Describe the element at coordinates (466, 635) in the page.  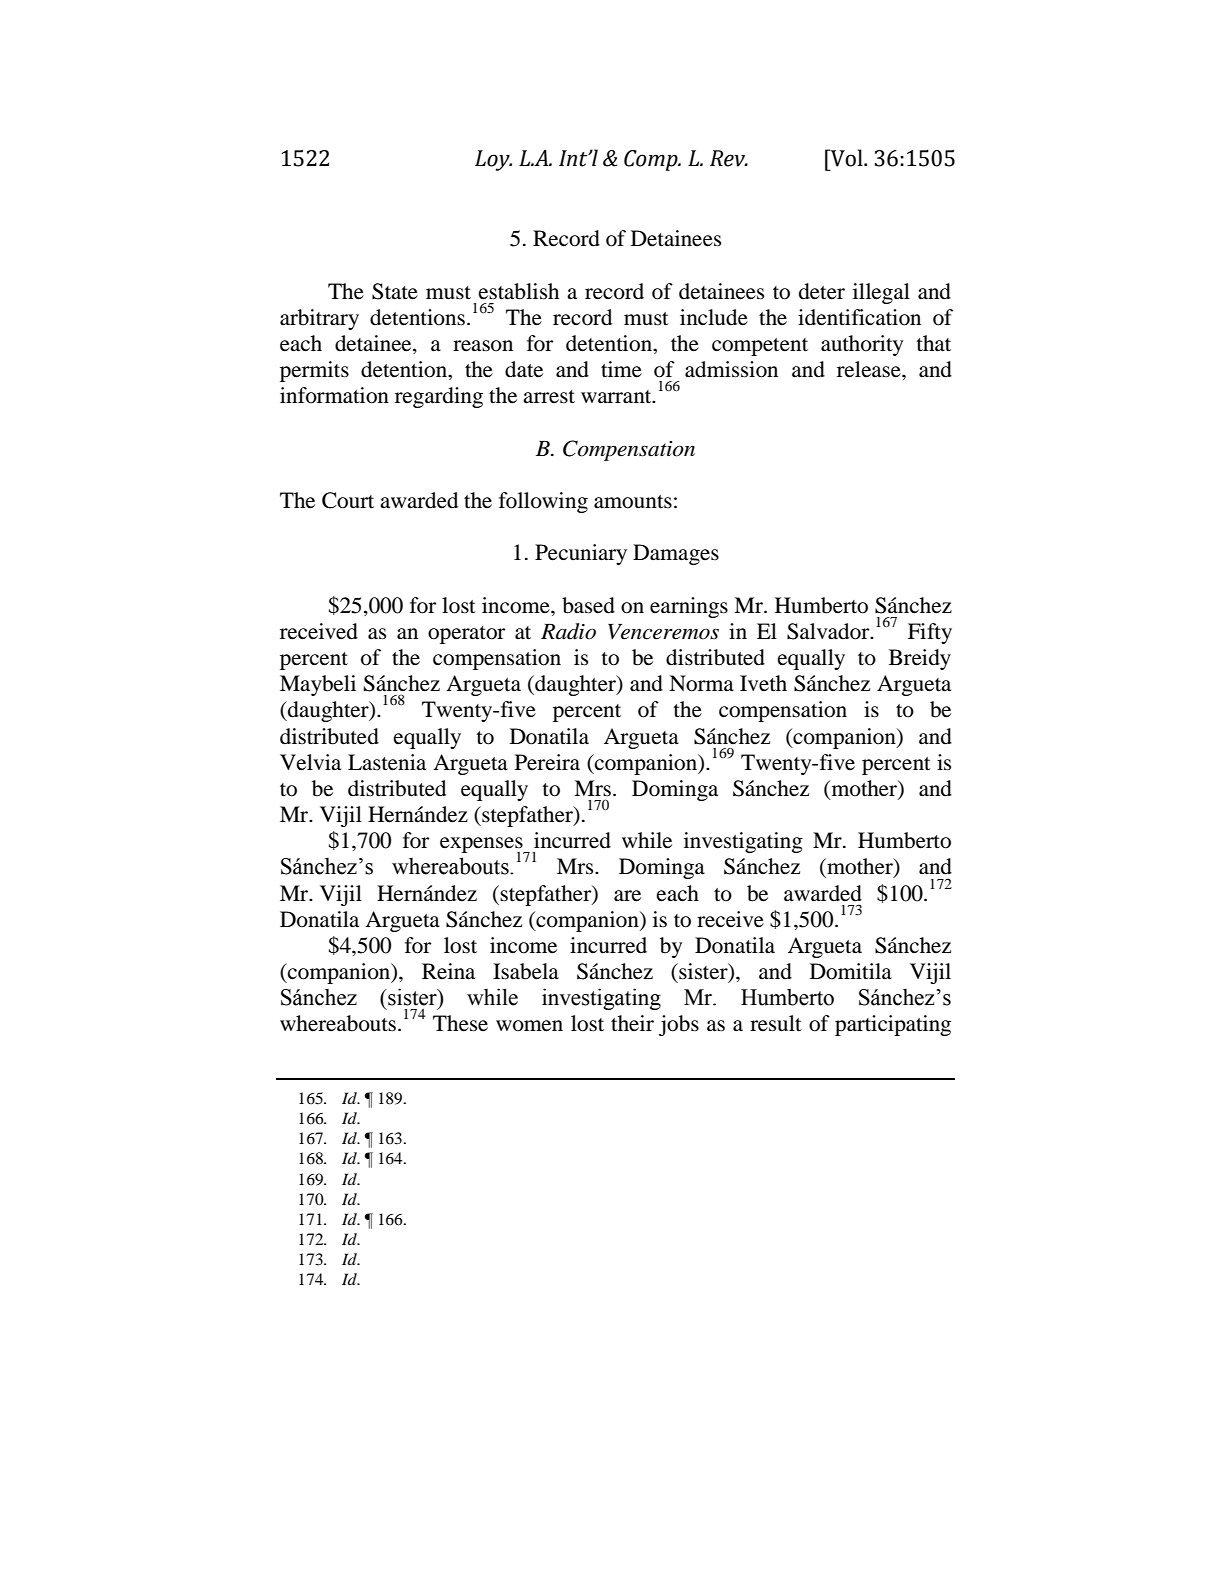
I see `operator` at that location.
